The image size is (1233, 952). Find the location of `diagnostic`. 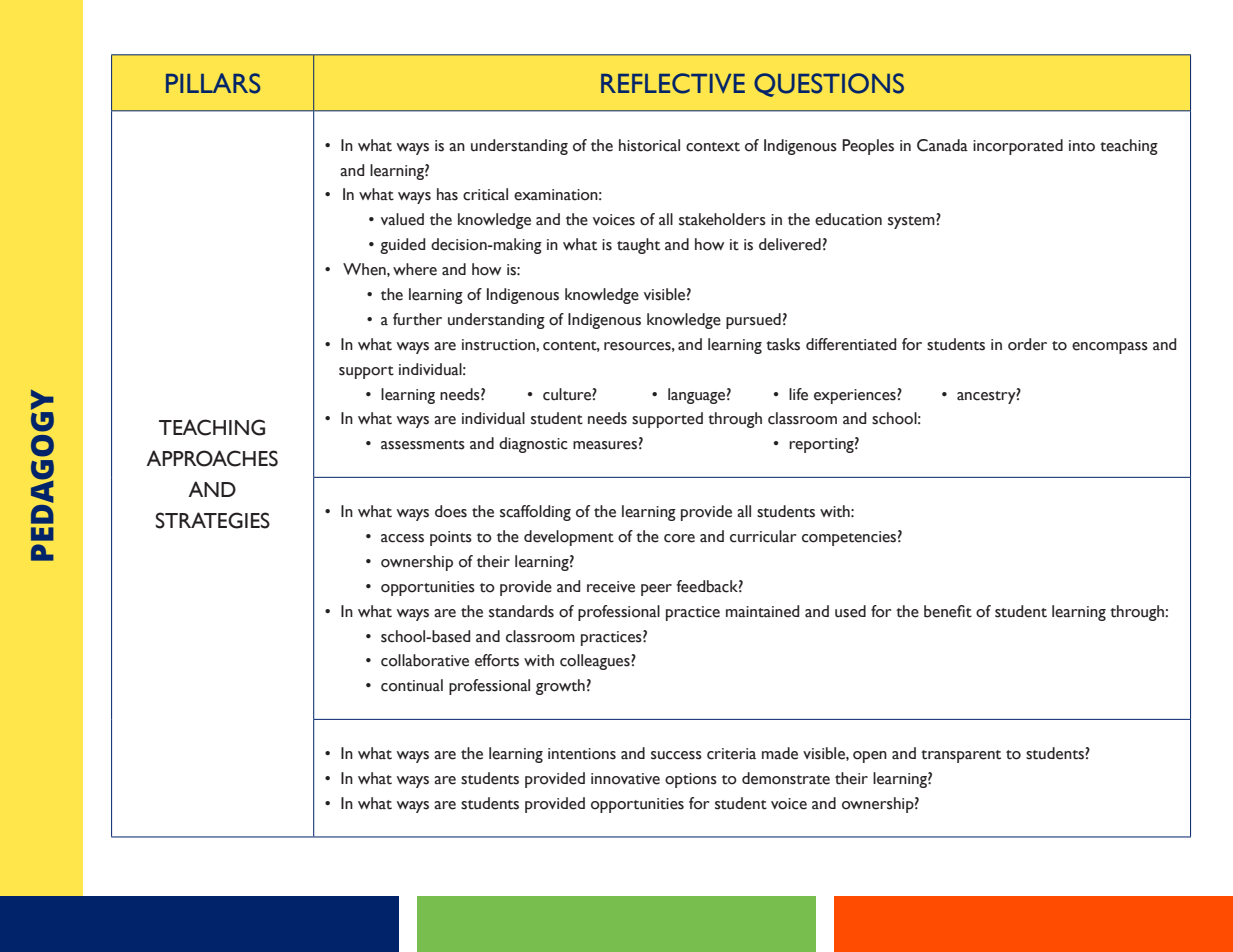

diagnostic is located at coordinates (533, 445).
